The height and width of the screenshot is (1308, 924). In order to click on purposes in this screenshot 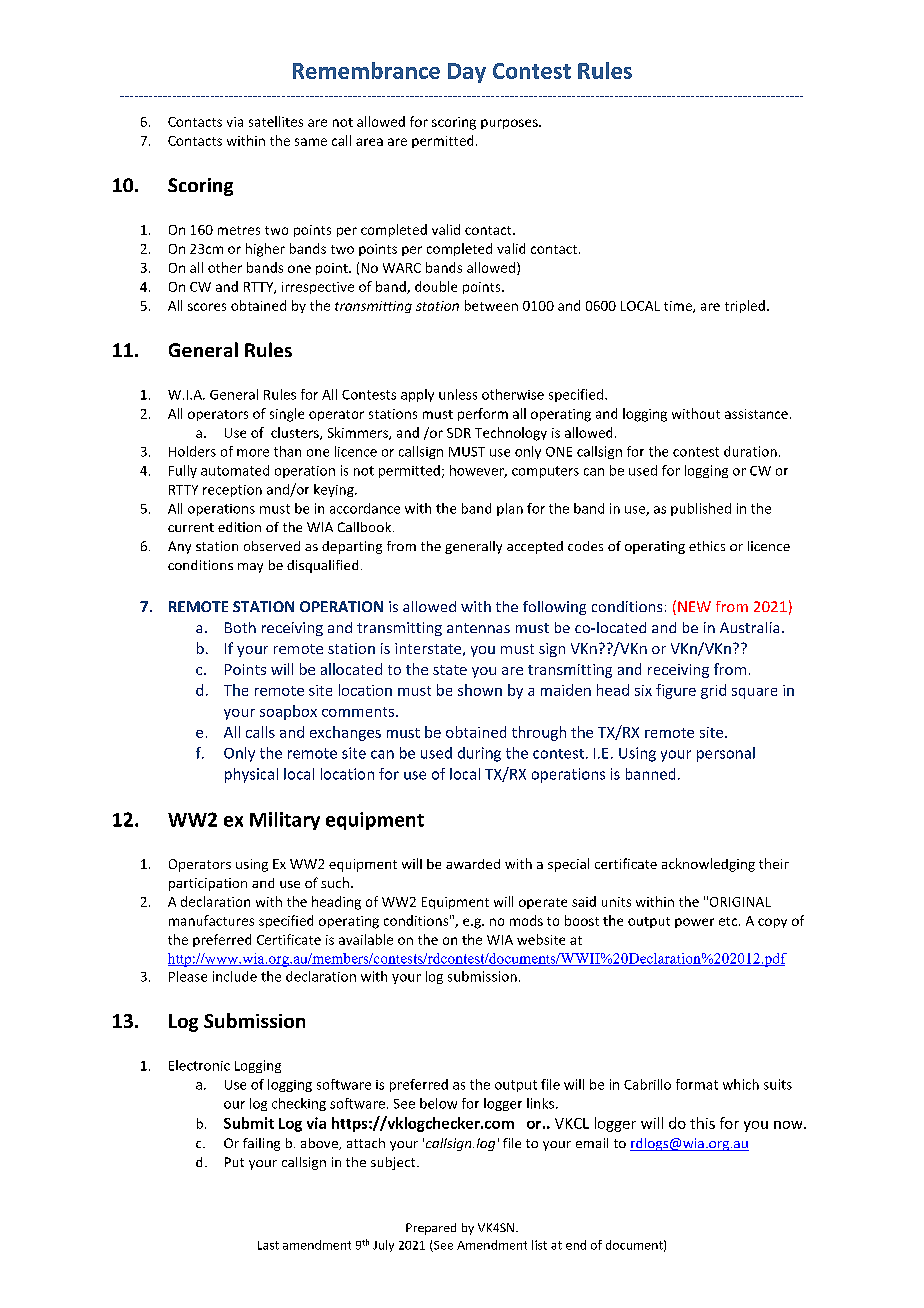, I will do `click(510, 124)`.
